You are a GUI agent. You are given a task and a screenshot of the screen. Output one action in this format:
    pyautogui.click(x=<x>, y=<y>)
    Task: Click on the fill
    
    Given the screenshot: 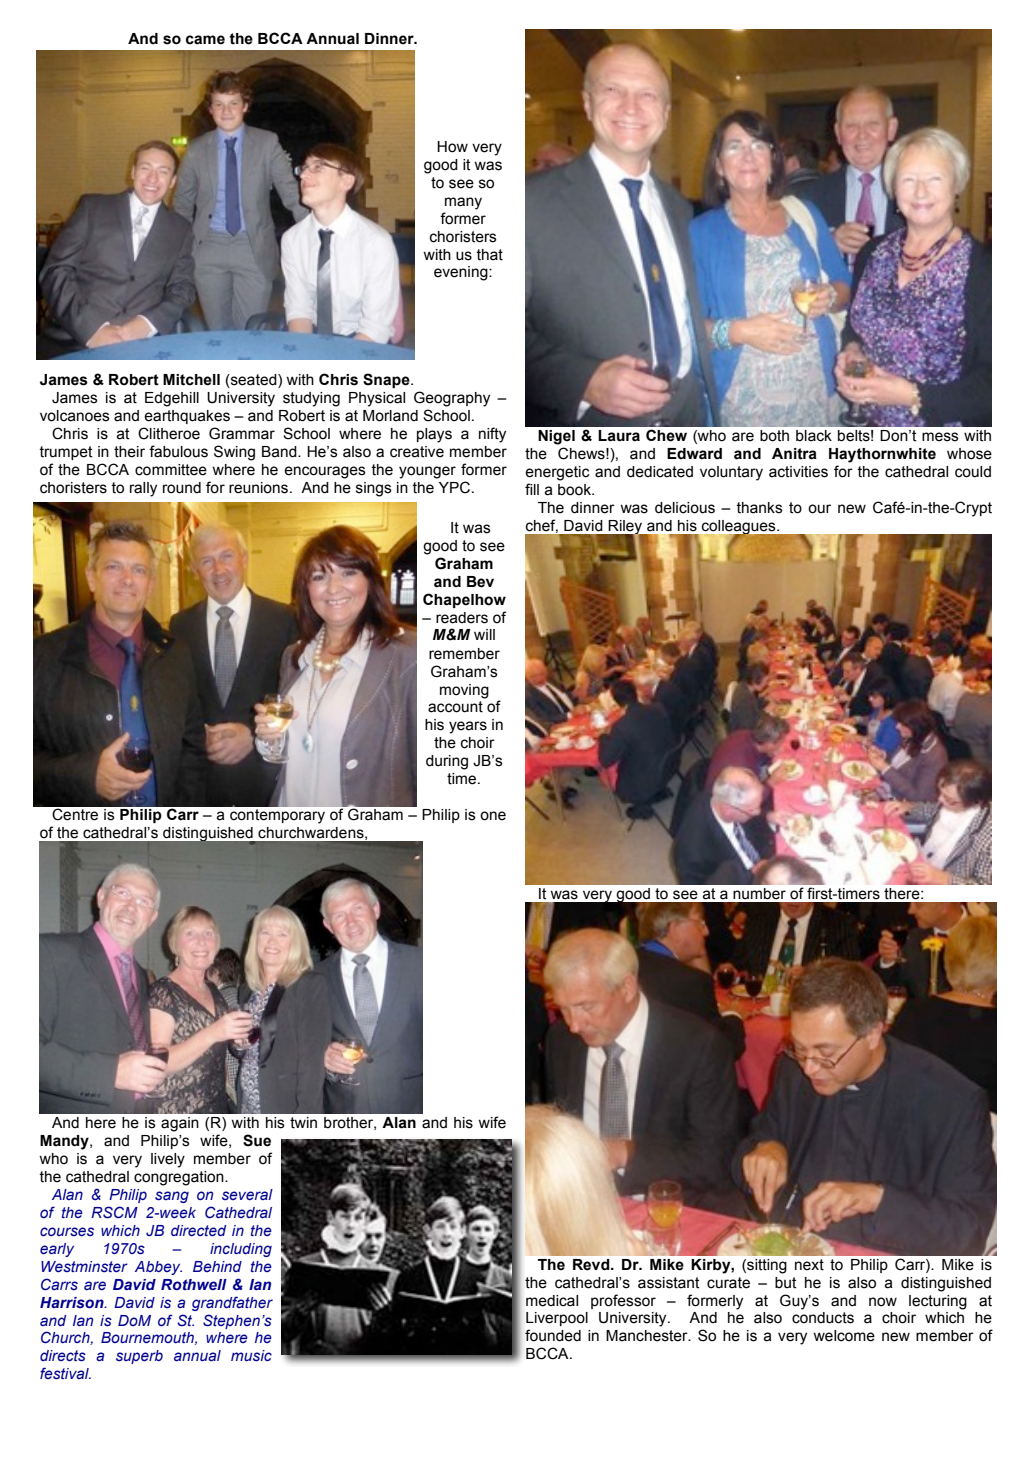 What is the action you would take?
    pyautogui.click(x=532, y=489)
